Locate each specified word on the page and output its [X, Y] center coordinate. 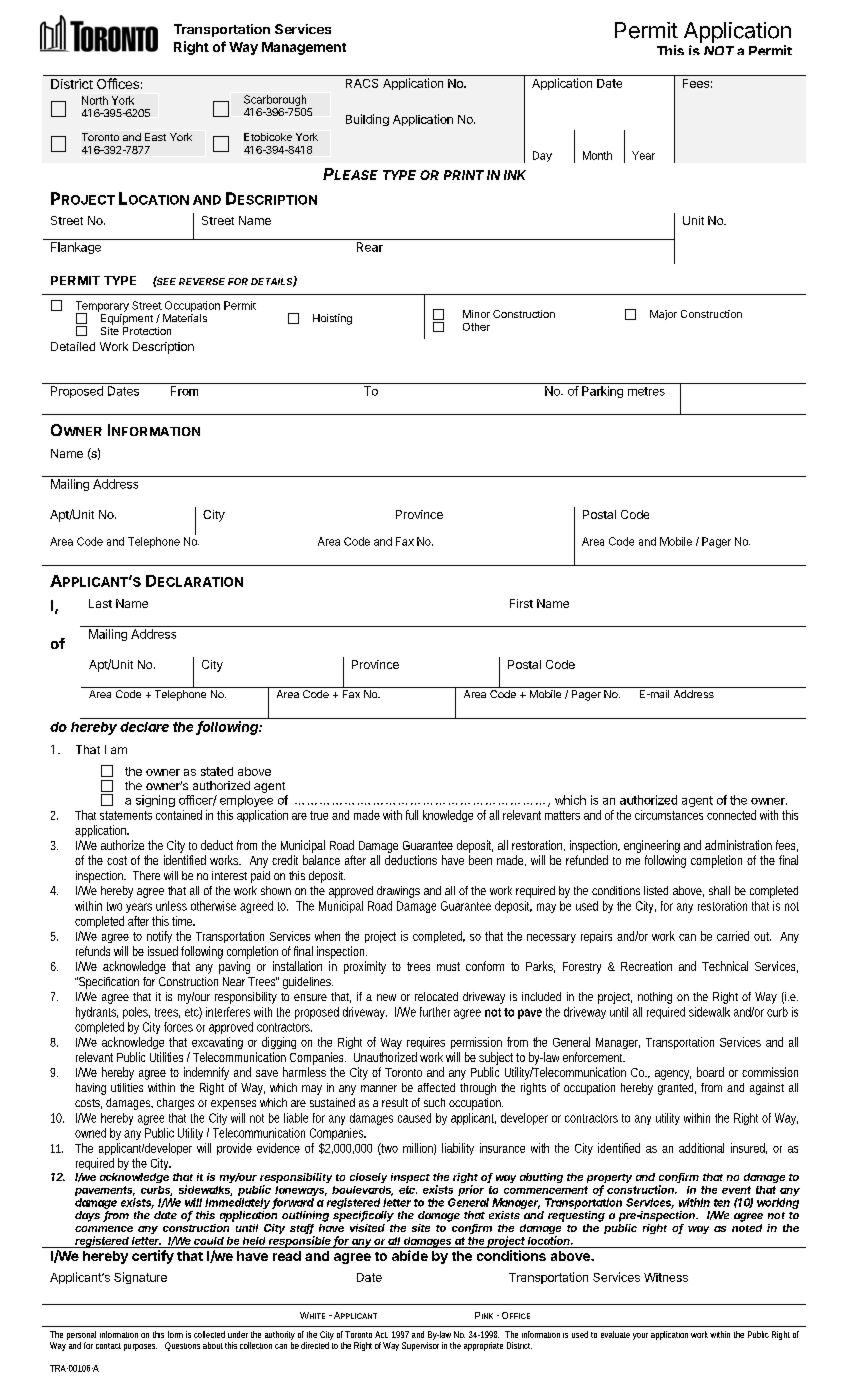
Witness [666, 1277]
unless [171, 906]
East [155, 137]
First [521, 603]
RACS [362, 83]
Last [100, 603]
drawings [398, 892]
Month [597, 155]
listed [656, 890]
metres [646, 391]
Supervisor [420, 1346]
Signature [140, 1278]
